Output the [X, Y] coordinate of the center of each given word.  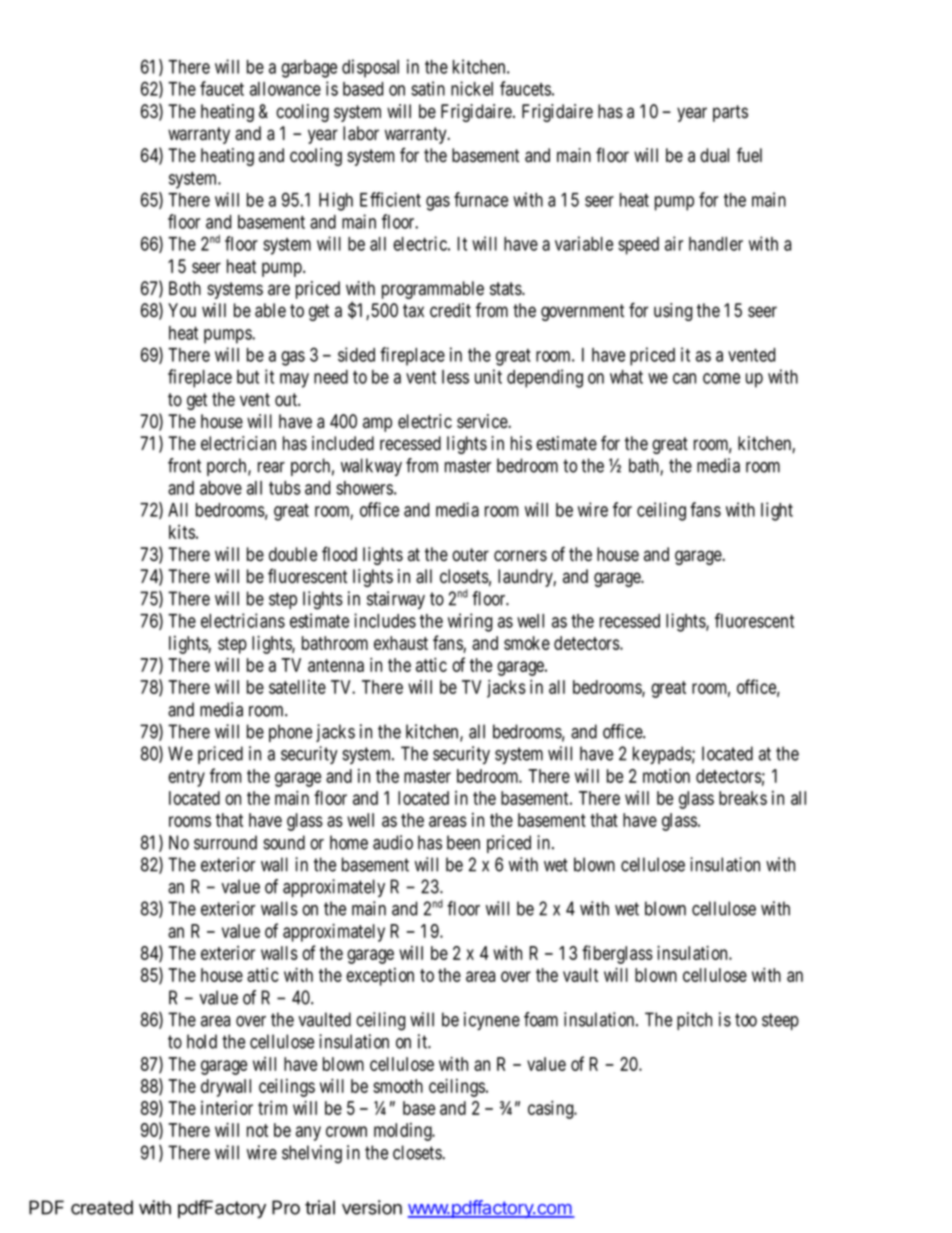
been [463, 842]
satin [428, 88]
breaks [743, 798]
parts [730, 113]
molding [404, 1132]
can [684, 378]
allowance [285, 89]
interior [227, 1108]
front [184, 465]
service [483, 421]
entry [186, 778]
